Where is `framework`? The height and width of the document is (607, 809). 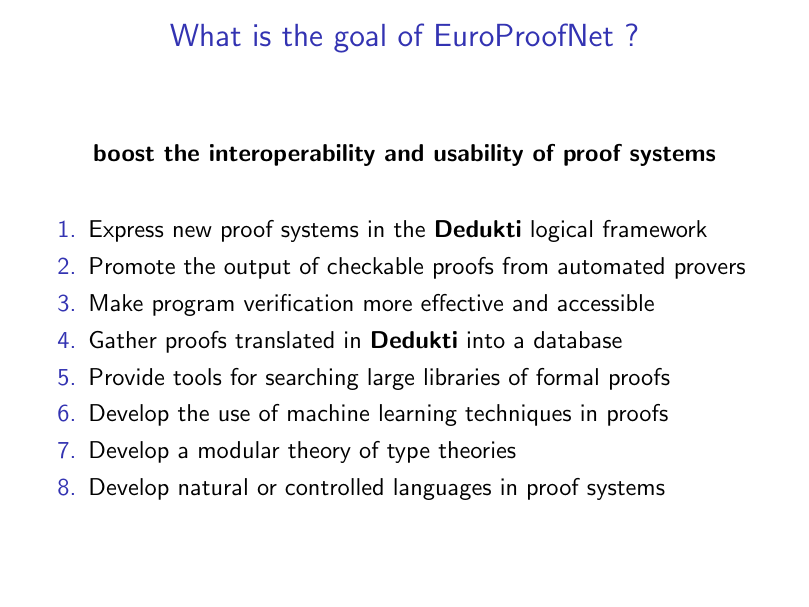
framework is located at coordinates (655, 229).
